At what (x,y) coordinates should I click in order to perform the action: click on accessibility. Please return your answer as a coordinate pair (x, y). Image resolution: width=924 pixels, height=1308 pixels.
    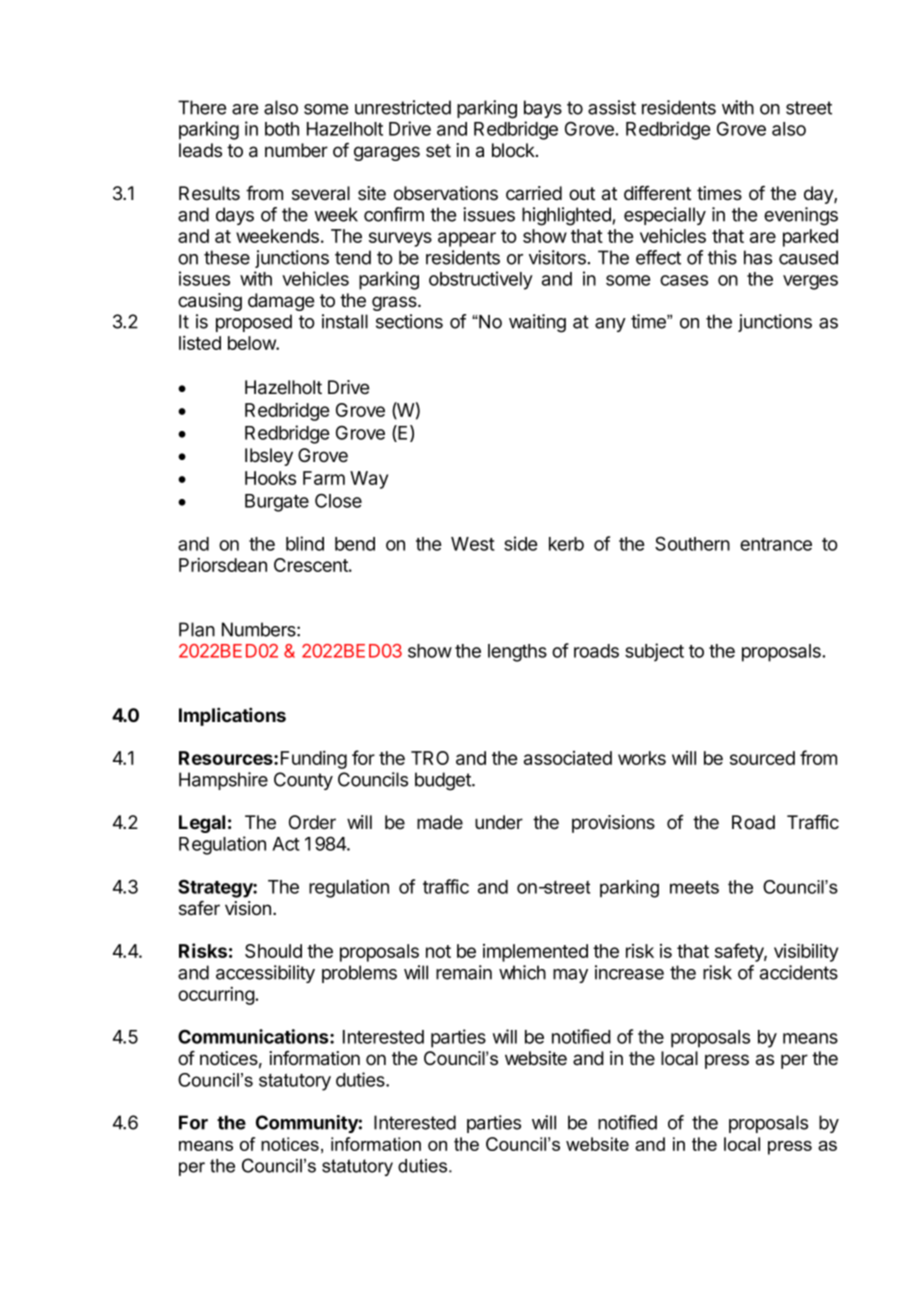
    Looking at the image, I should click on (265, 974).
